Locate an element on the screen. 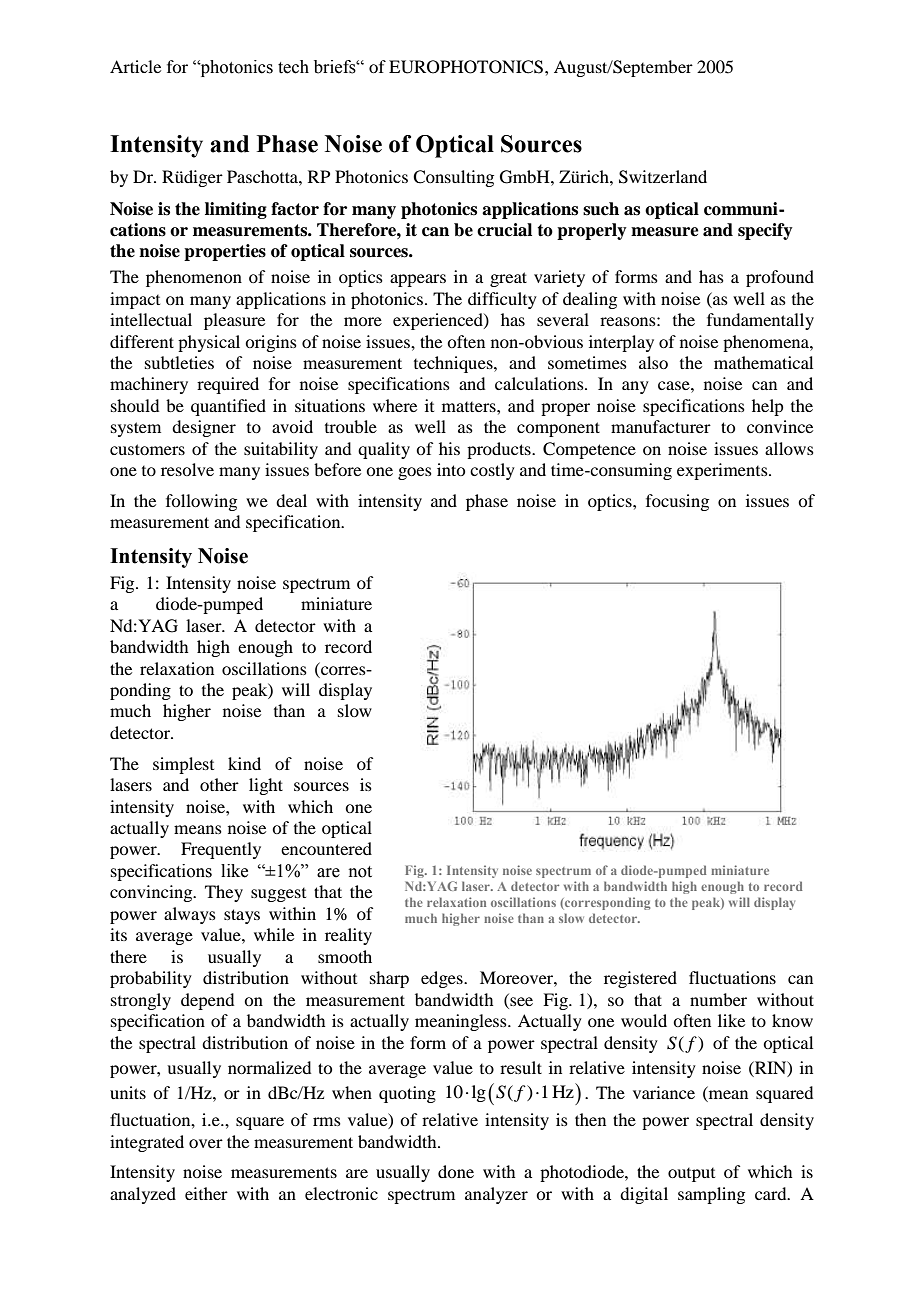 This screenshot has height=1308, width=924. Article is located at coordinates (135, 66).
